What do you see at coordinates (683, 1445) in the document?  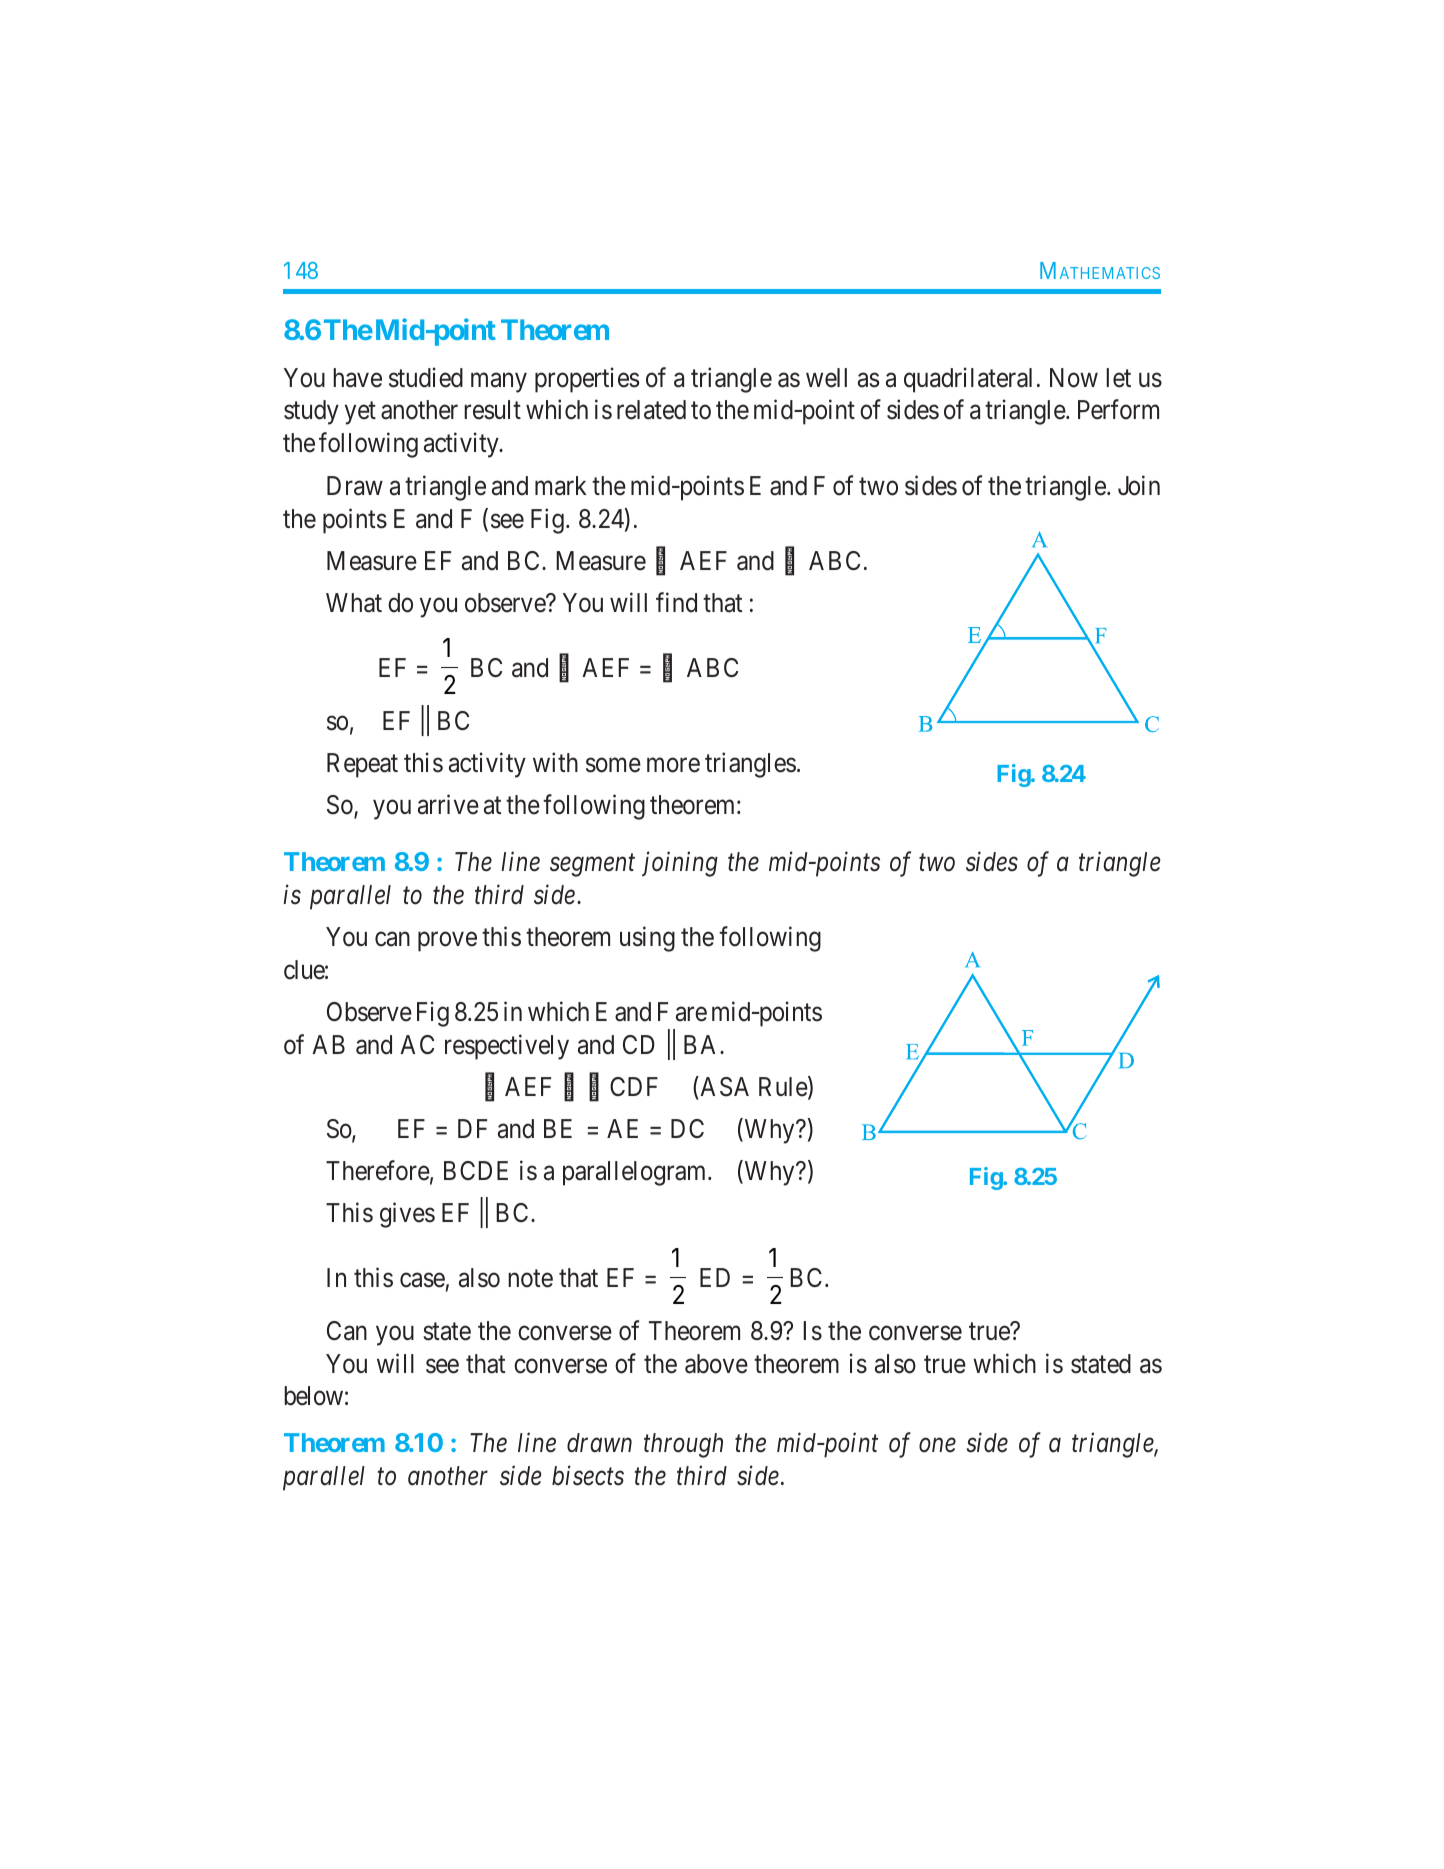 I see `through` at bounding box center [683, 1445].
